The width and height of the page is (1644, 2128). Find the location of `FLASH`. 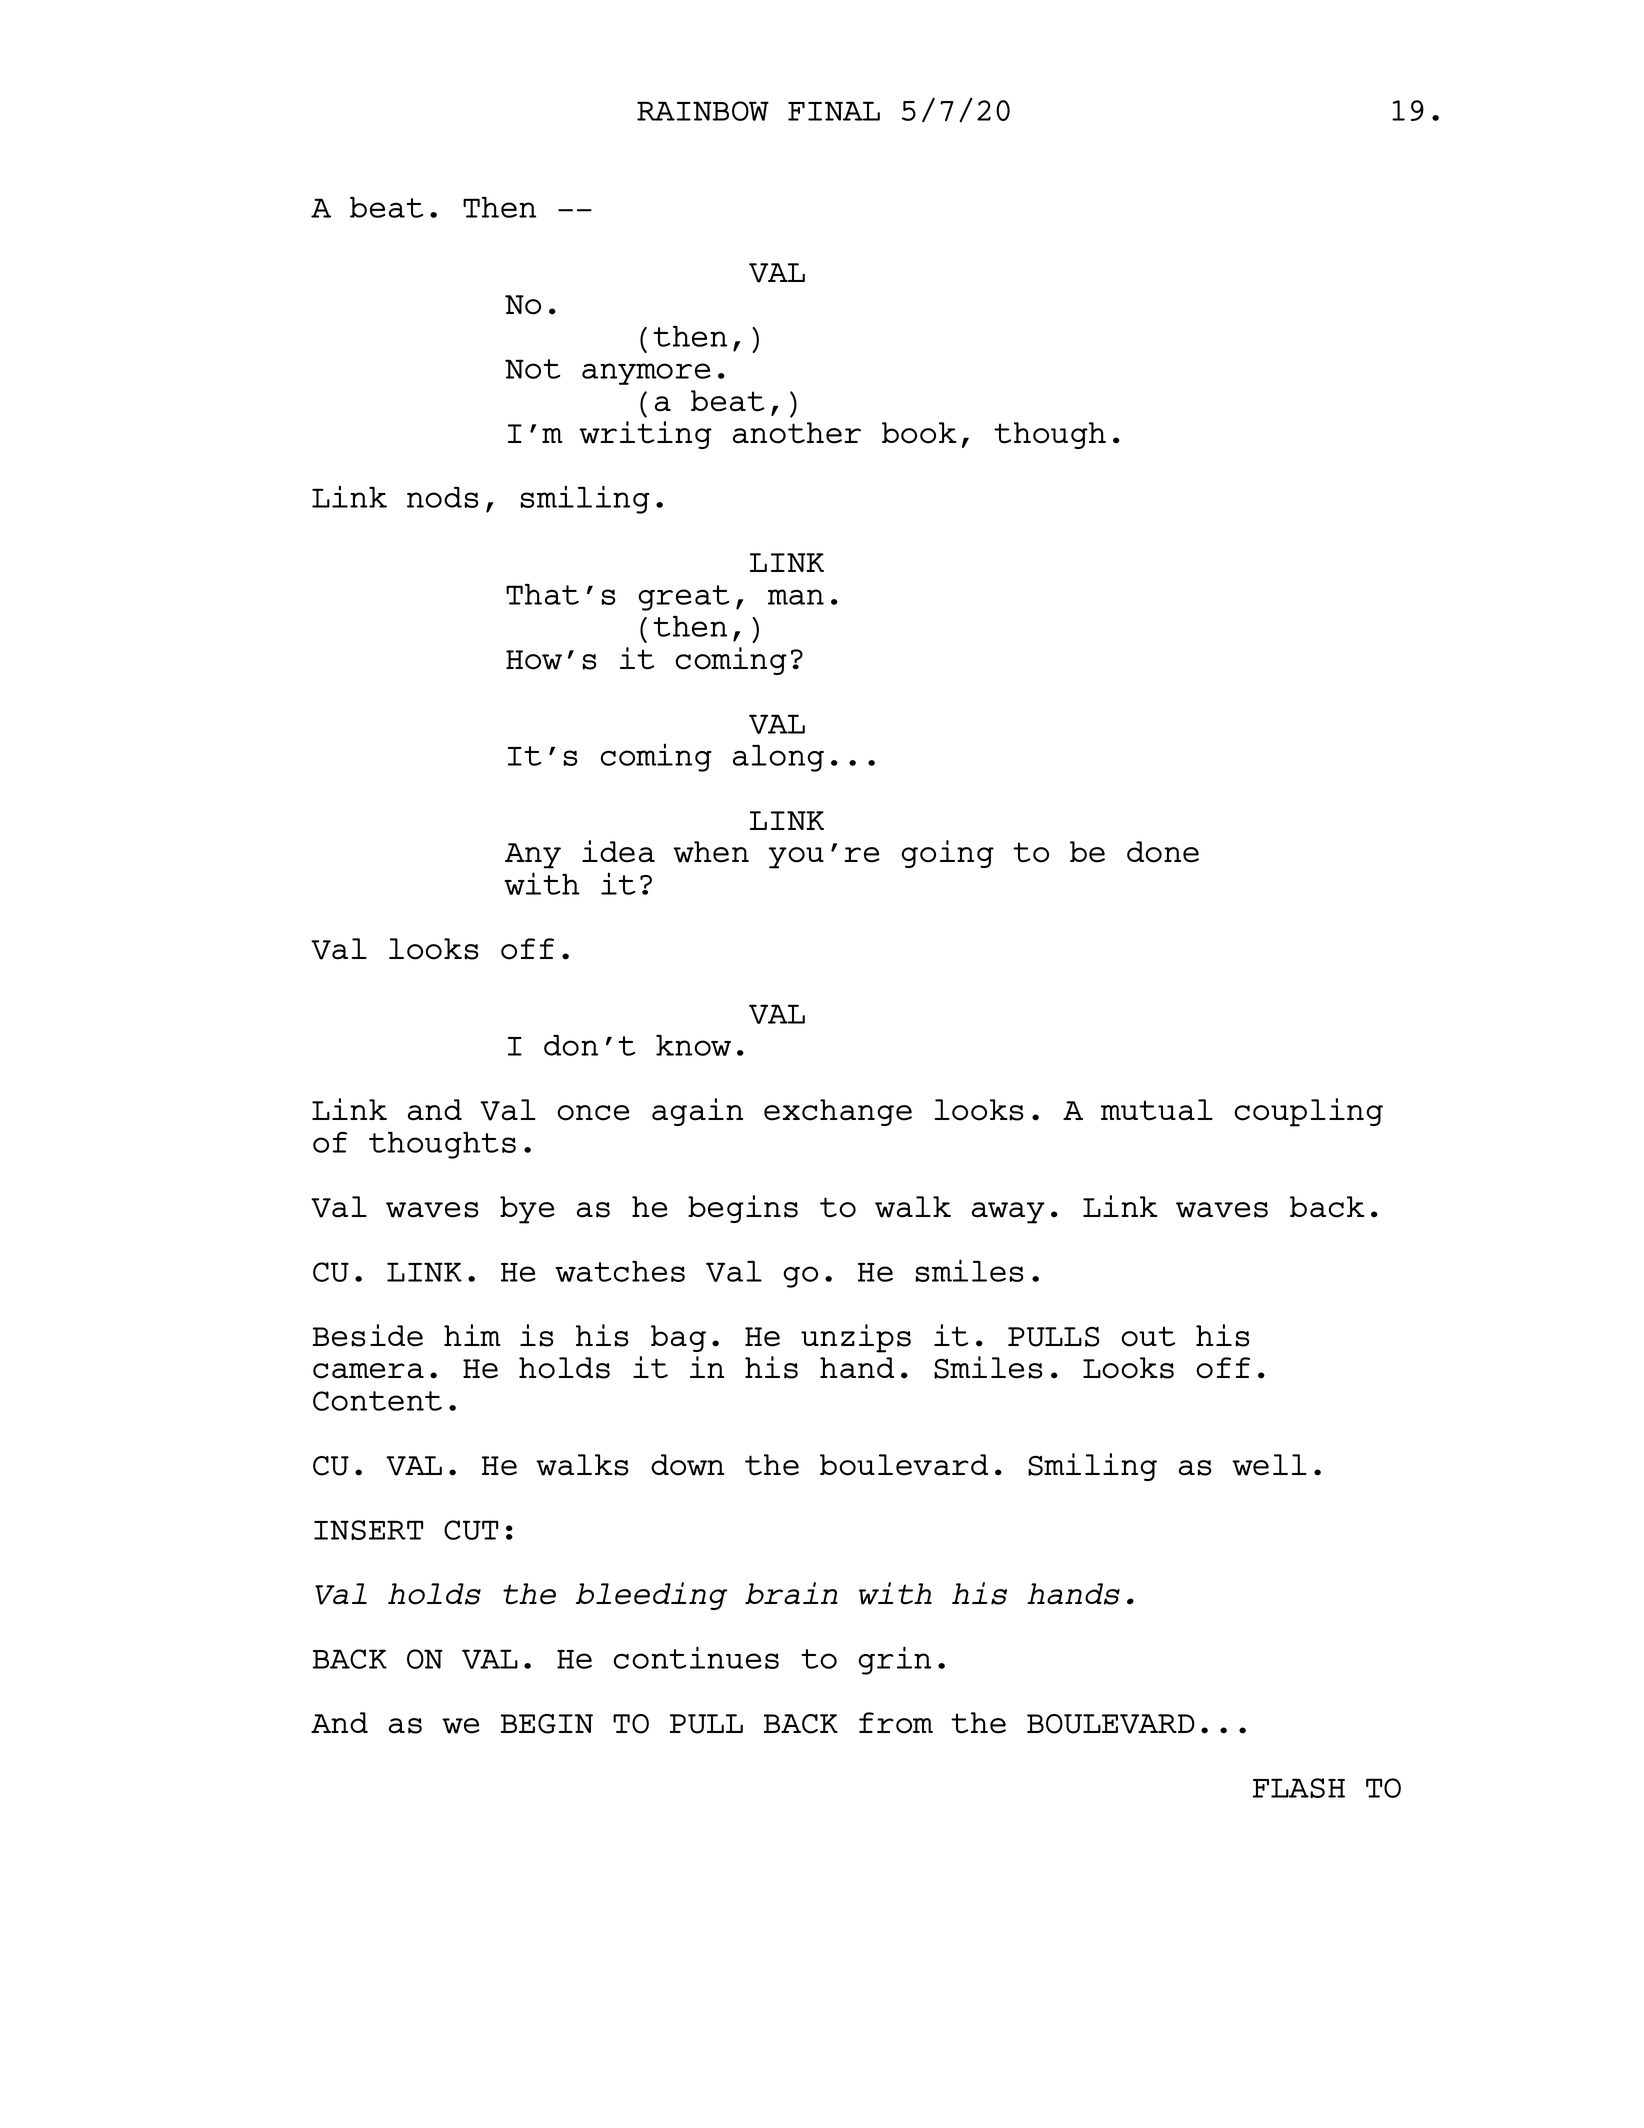

FLASH is located at coordinates (1299, 1788).
